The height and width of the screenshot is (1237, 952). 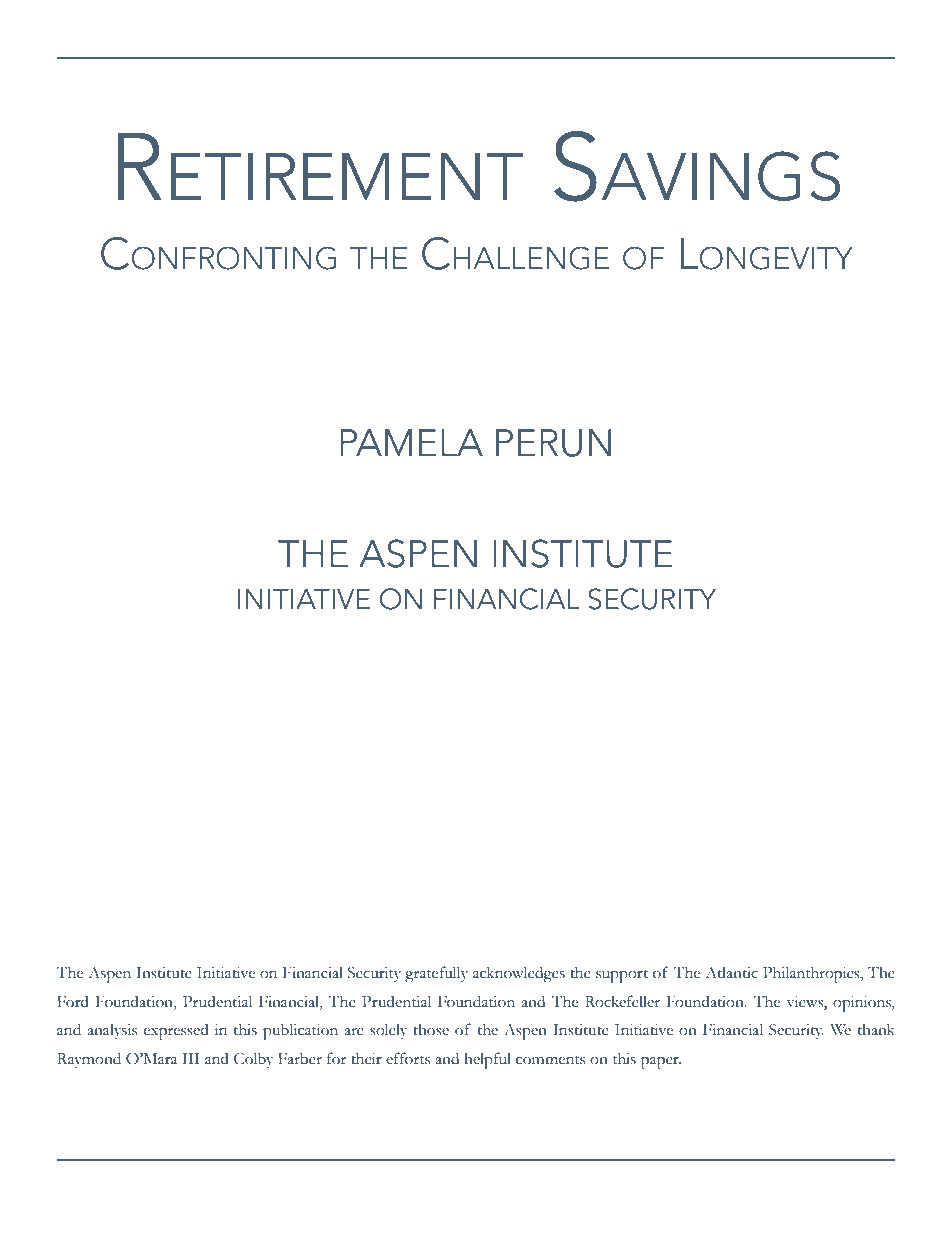 I want to click on Rockefeller, so click(x=622, y=1001).
